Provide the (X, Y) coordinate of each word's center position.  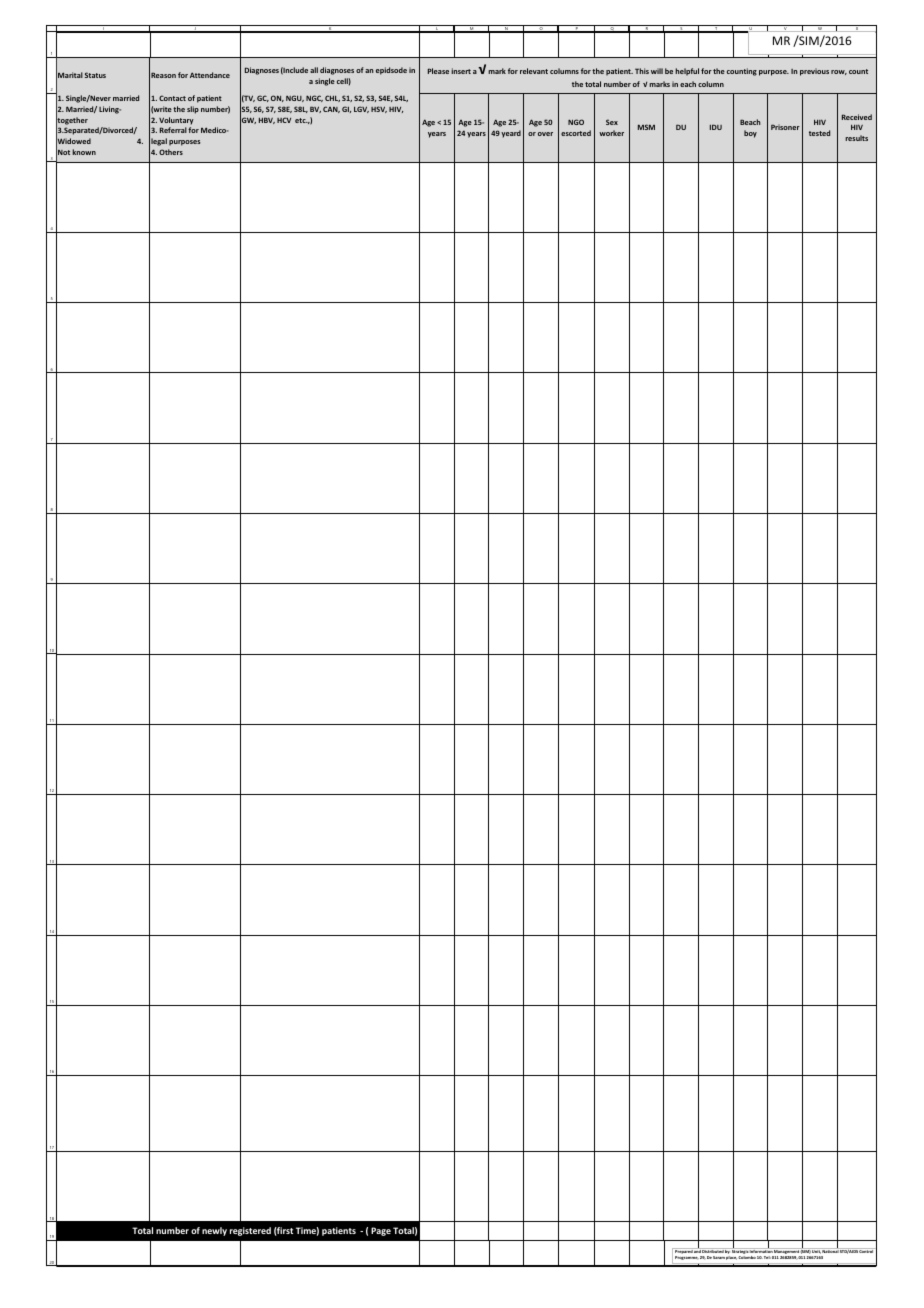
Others (171, 152)
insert (461, 71)
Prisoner (785, 127)
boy (750, 134)
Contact (172, 98)
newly (214, 1231)
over (545, 134)
